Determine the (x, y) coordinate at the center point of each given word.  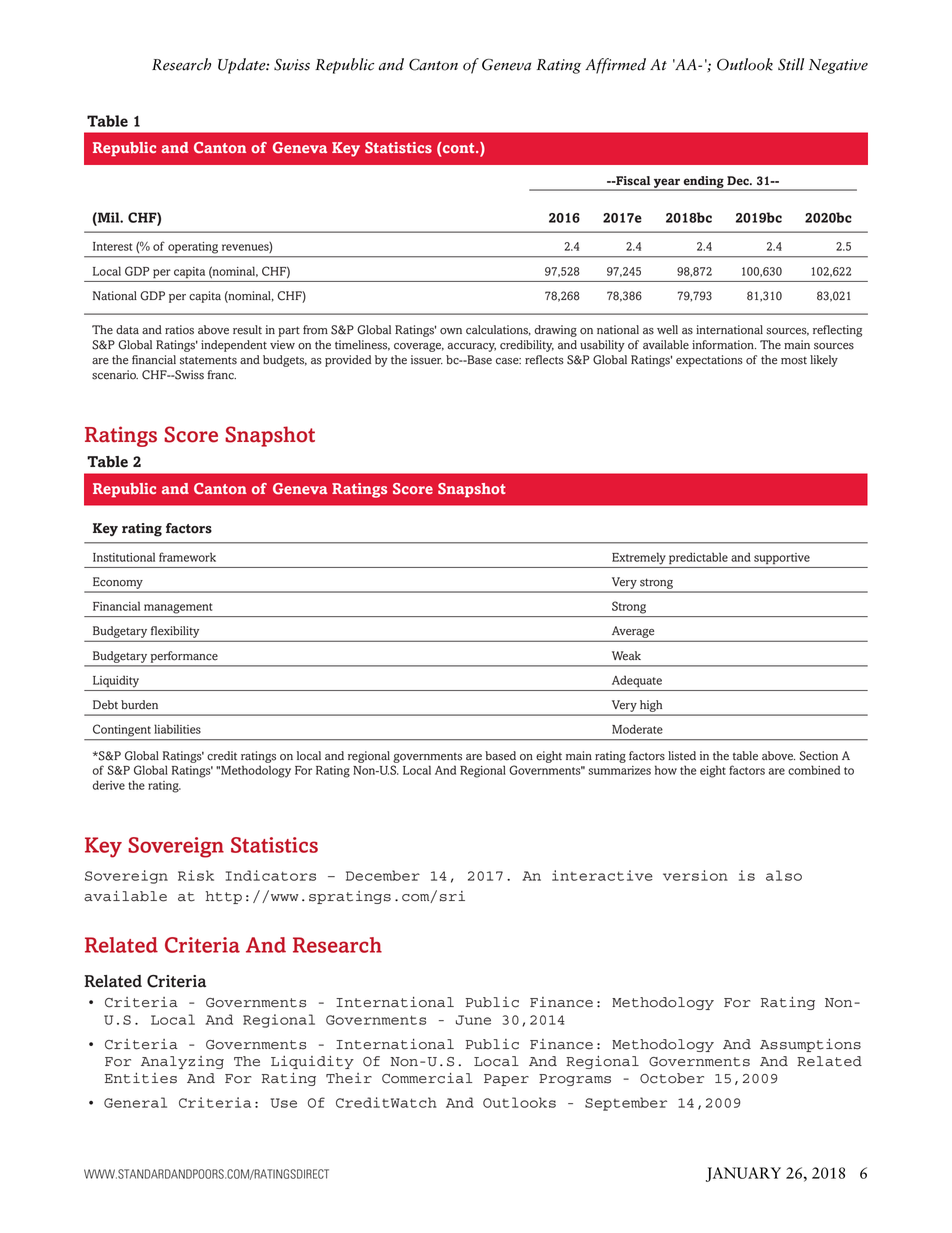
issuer (427, 360)
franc (221, 375)
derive (108, 785)
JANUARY (743, 1174)
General (135, 1102)
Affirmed (615, 66)
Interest (112, 246)
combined (814, 770)
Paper (506, 1080)
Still (791, 64)
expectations (709, 361)
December (383, 875)
